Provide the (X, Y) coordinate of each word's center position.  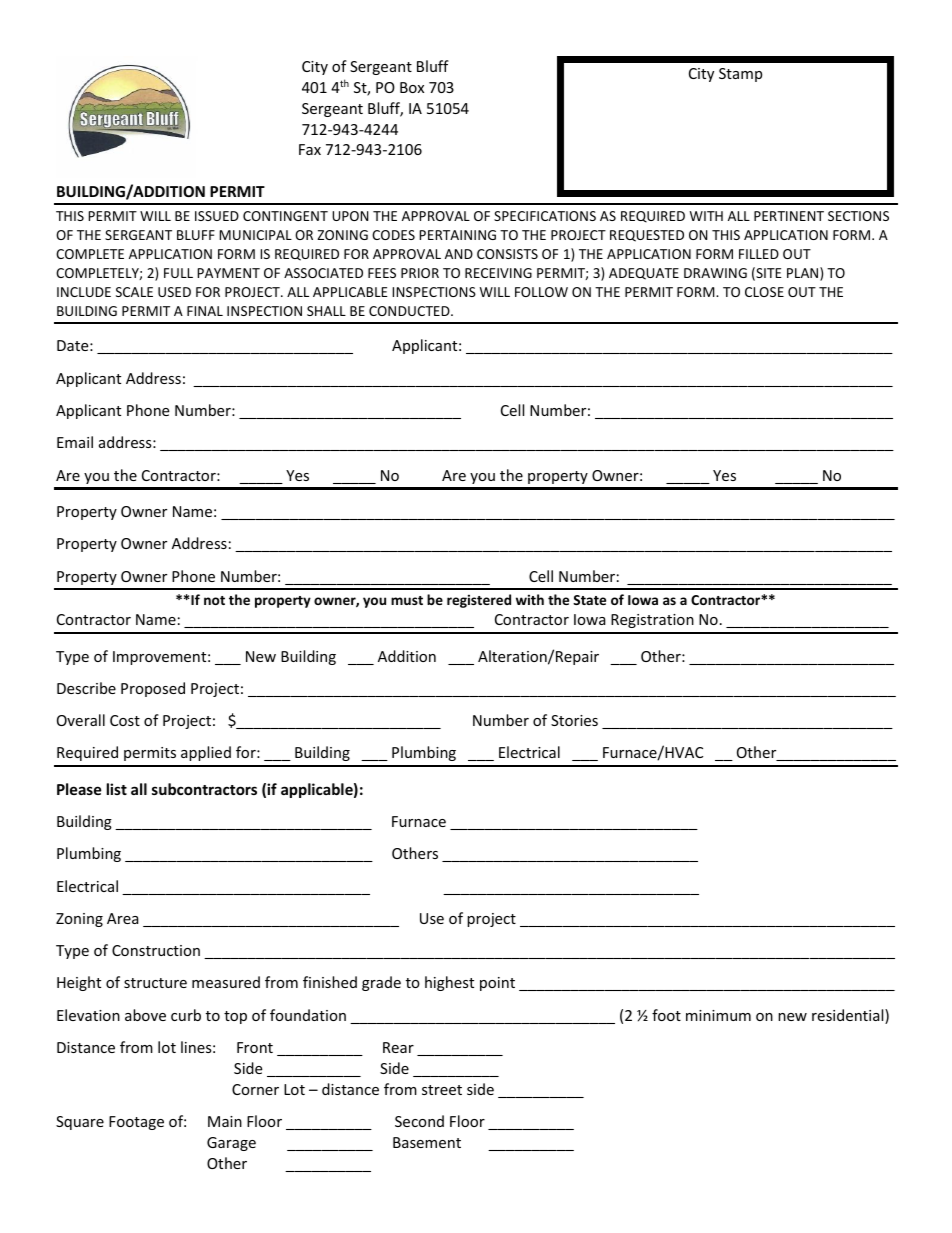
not (214, 600)
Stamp (740, 75)
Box (412, 87)
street (442, 1090)
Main (225, 1121)
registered (479, 601)
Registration (652, 621)
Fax (310, 149)
